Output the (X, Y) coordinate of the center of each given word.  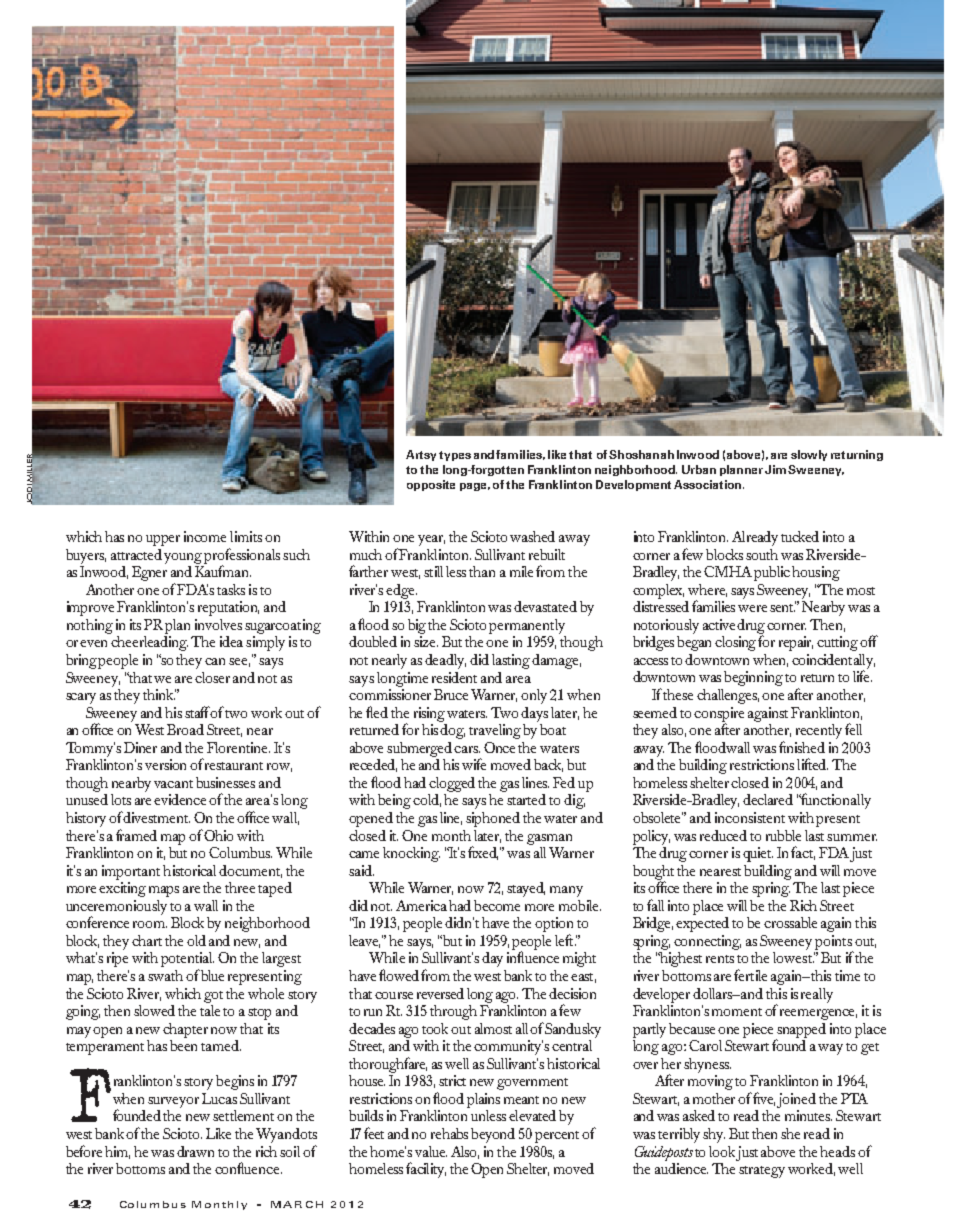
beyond (493, 1135)
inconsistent (750, 817)
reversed (440, 993)
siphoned (493, 819)
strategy (762, 1172)
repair (796, 643)
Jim (775, 469)
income (205, 536)
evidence (180, 799)
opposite (431, 485)
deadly (445, 661)
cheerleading (149, 642)
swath (165, 975)
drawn (195, 1151)
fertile (750, 975)
